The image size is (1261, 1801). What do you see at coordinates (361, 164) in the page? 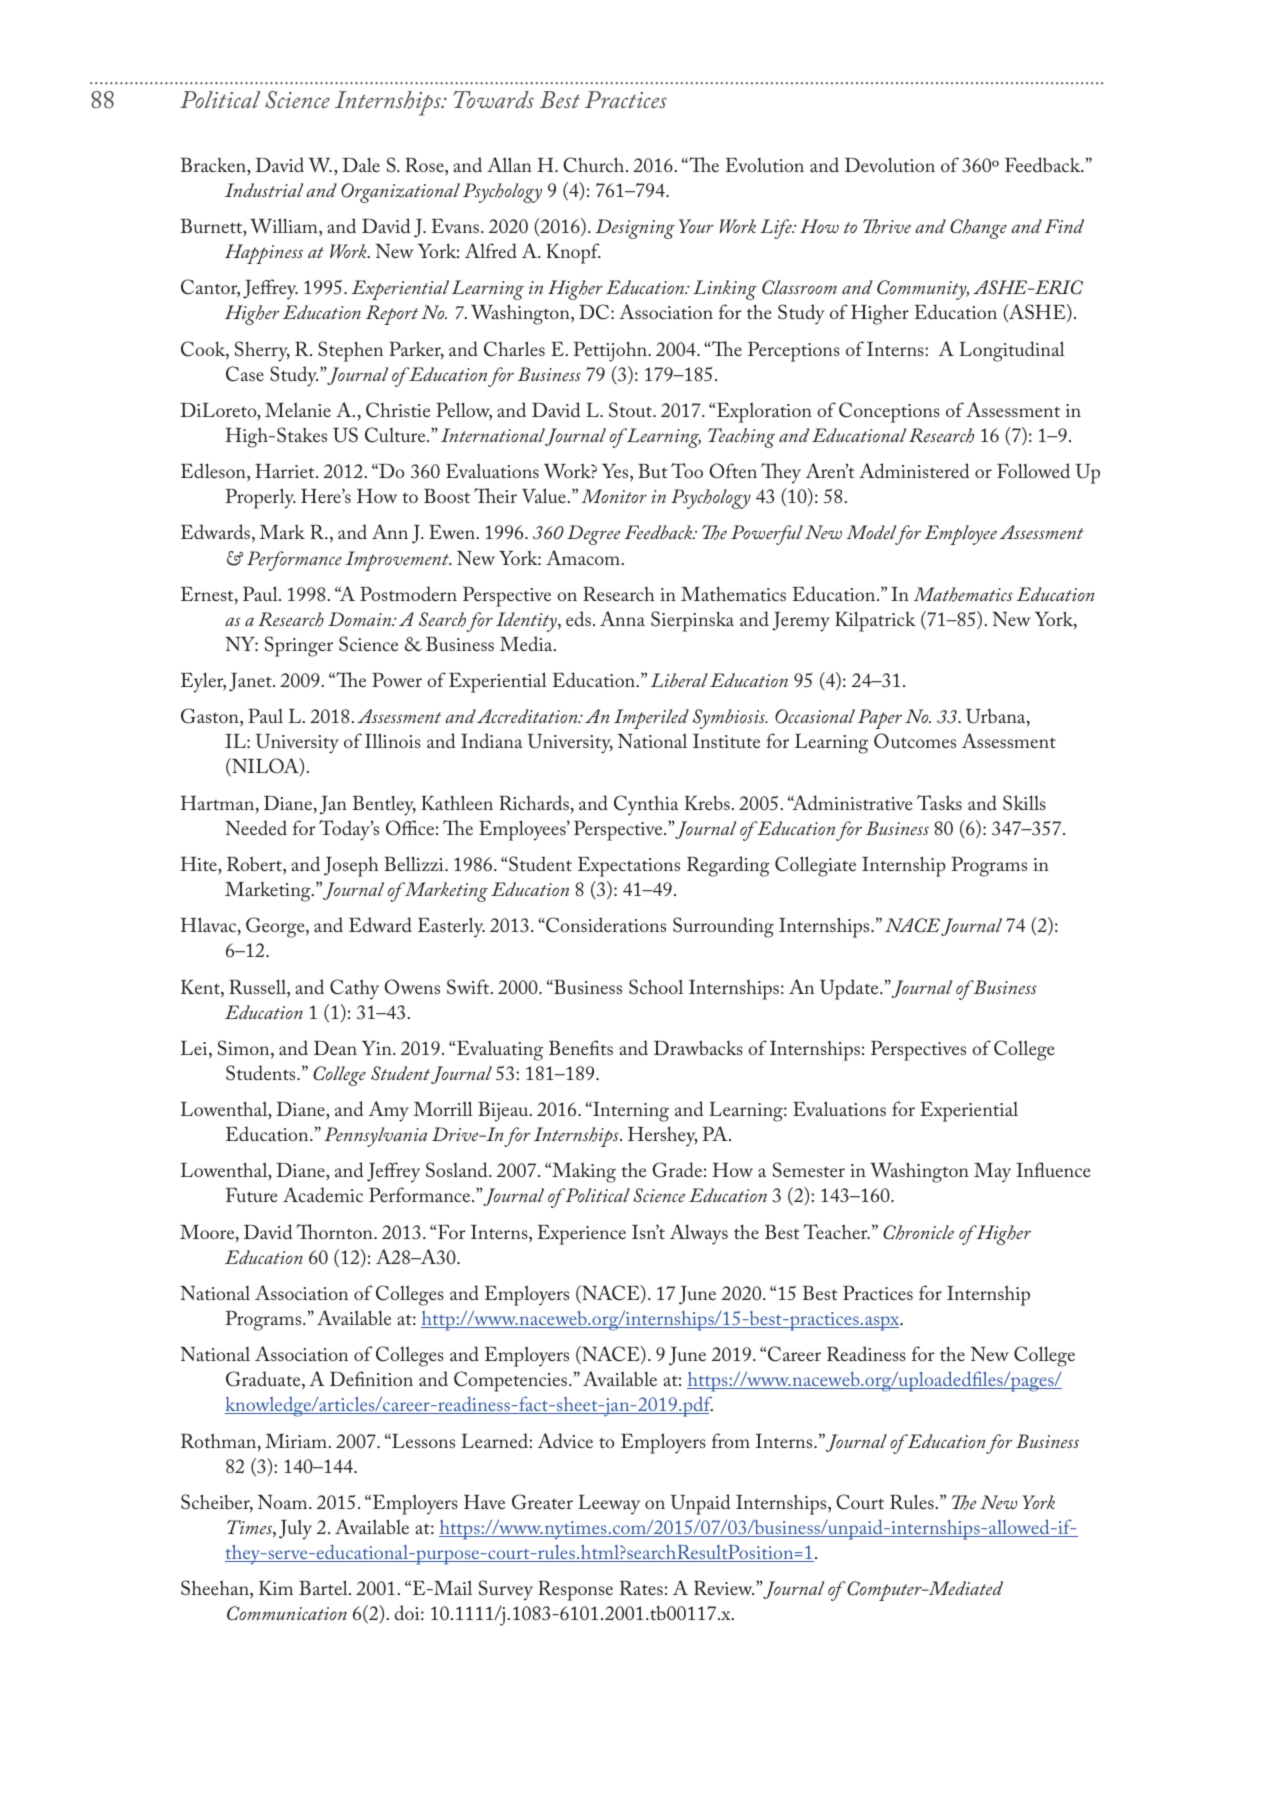
I see `Dale` at bounding box center [361, 164].
